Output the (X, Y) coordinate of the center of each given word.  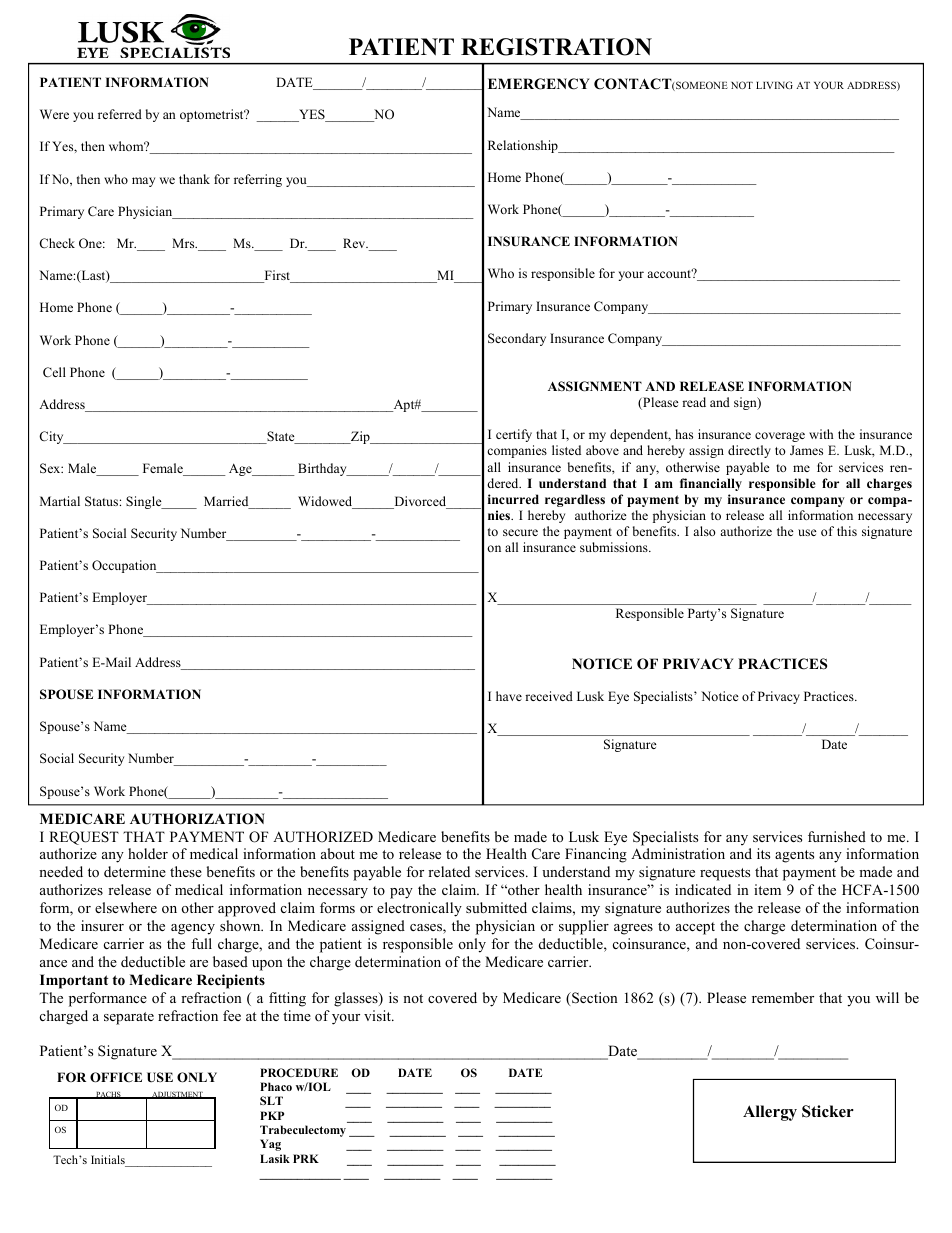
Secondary (517, 339)
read (694, 402)
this (847, 531)
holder (148, 853)
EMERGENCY (539, 84)
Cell (54, 372)
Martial (60, 501)
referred (120, 114)
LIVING (774, 85)
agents (794, 856)
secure (520, 532)
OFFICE (116, 1077)
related (449, 871)
